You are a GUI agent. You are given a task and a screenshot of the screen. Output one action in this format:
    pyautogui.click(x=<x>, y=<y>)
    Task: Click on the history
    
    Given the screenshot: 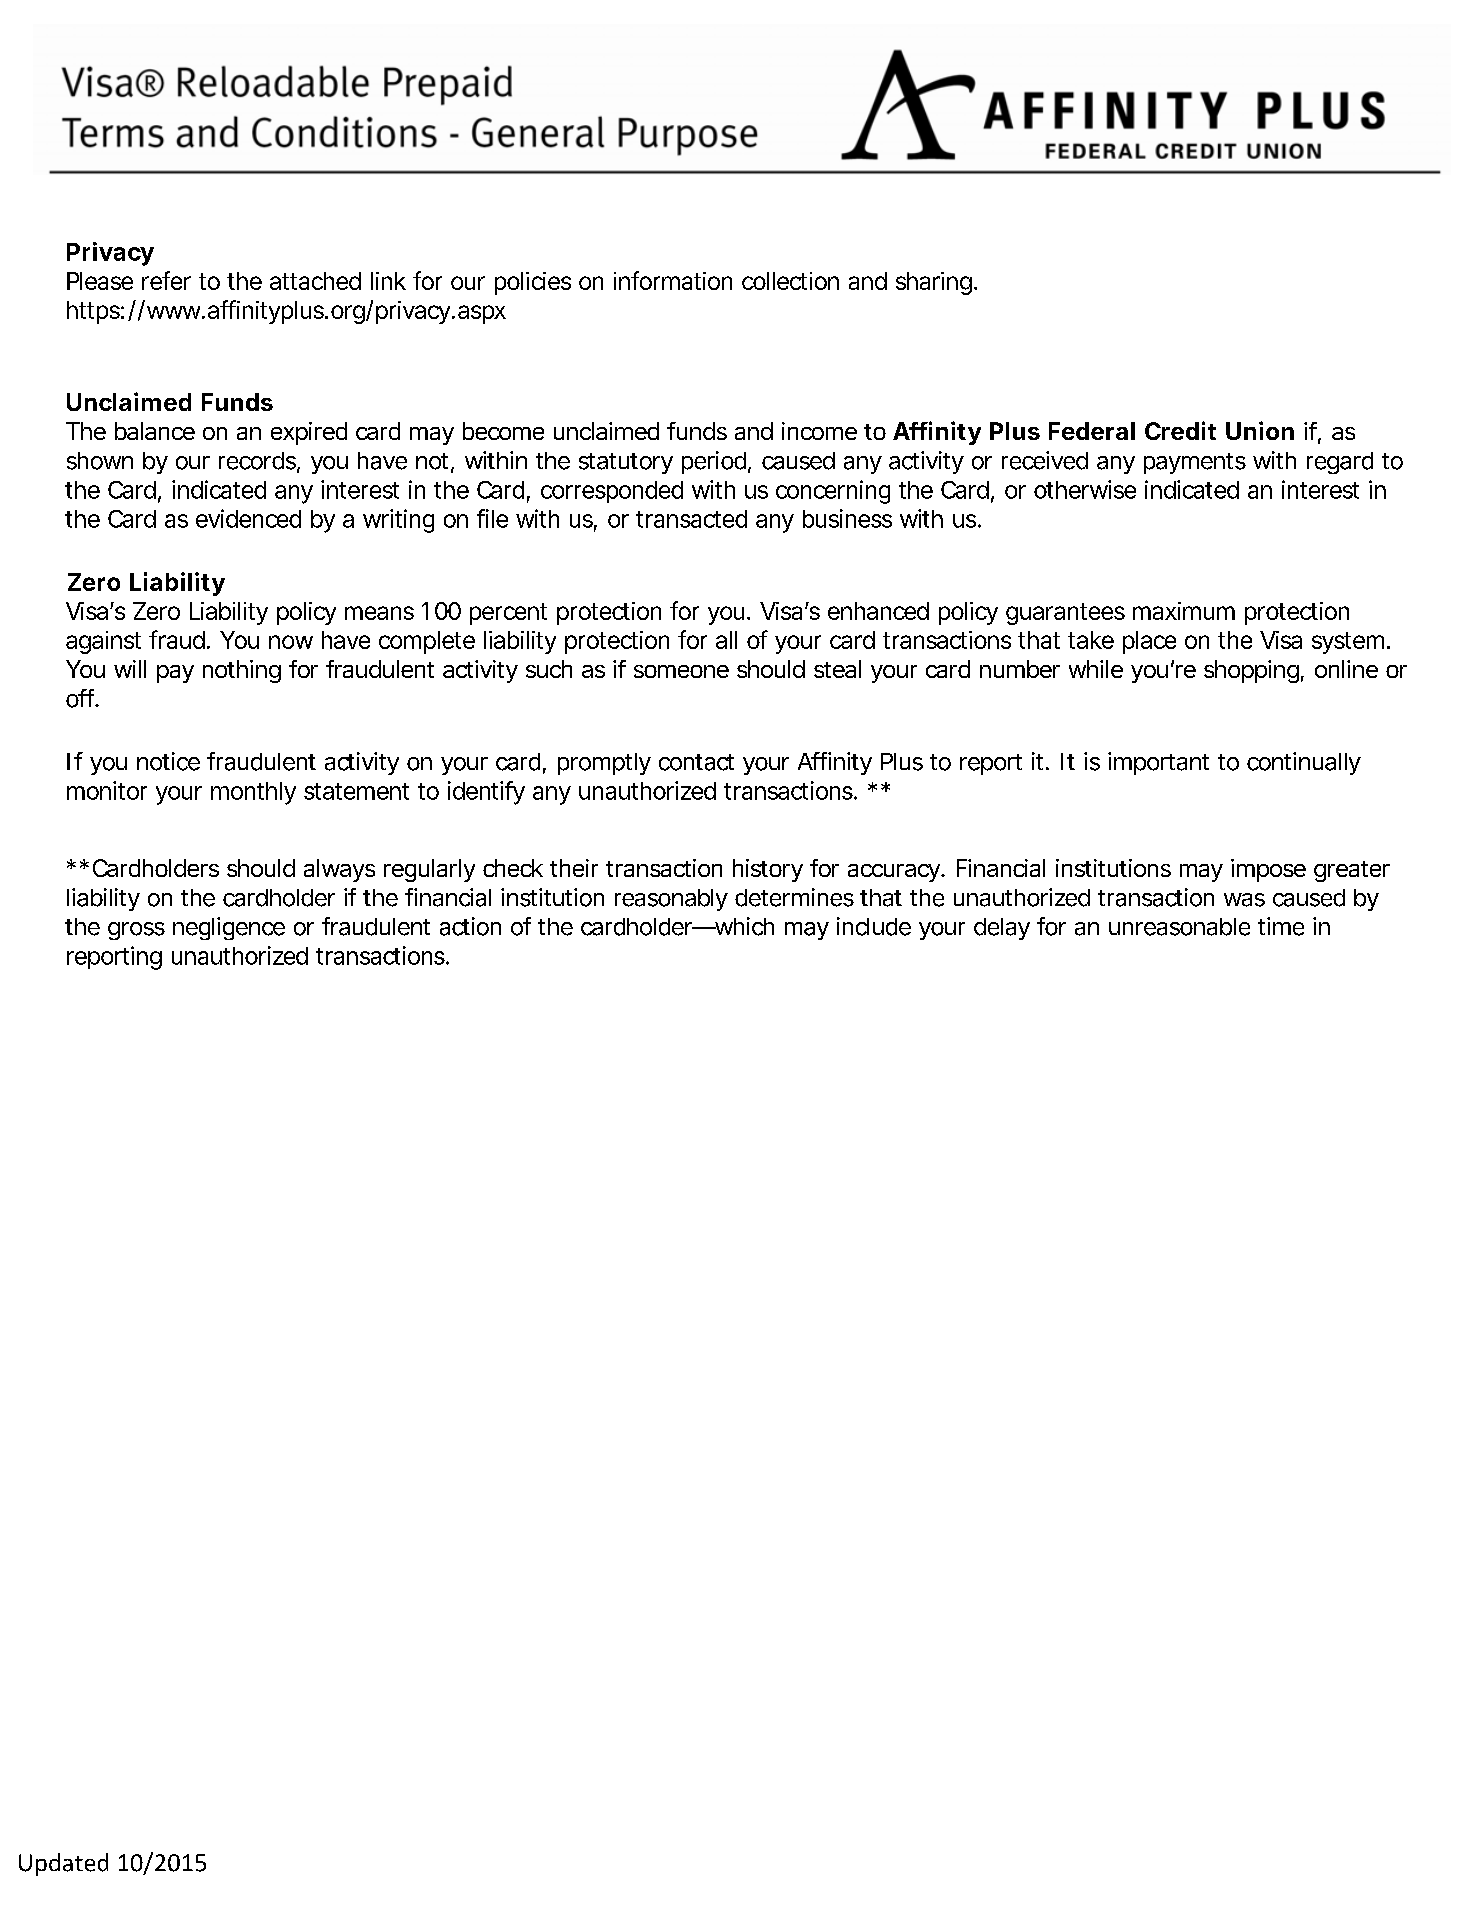 What is the action you would take?
    pyautogui.click(x=768, y=870)
